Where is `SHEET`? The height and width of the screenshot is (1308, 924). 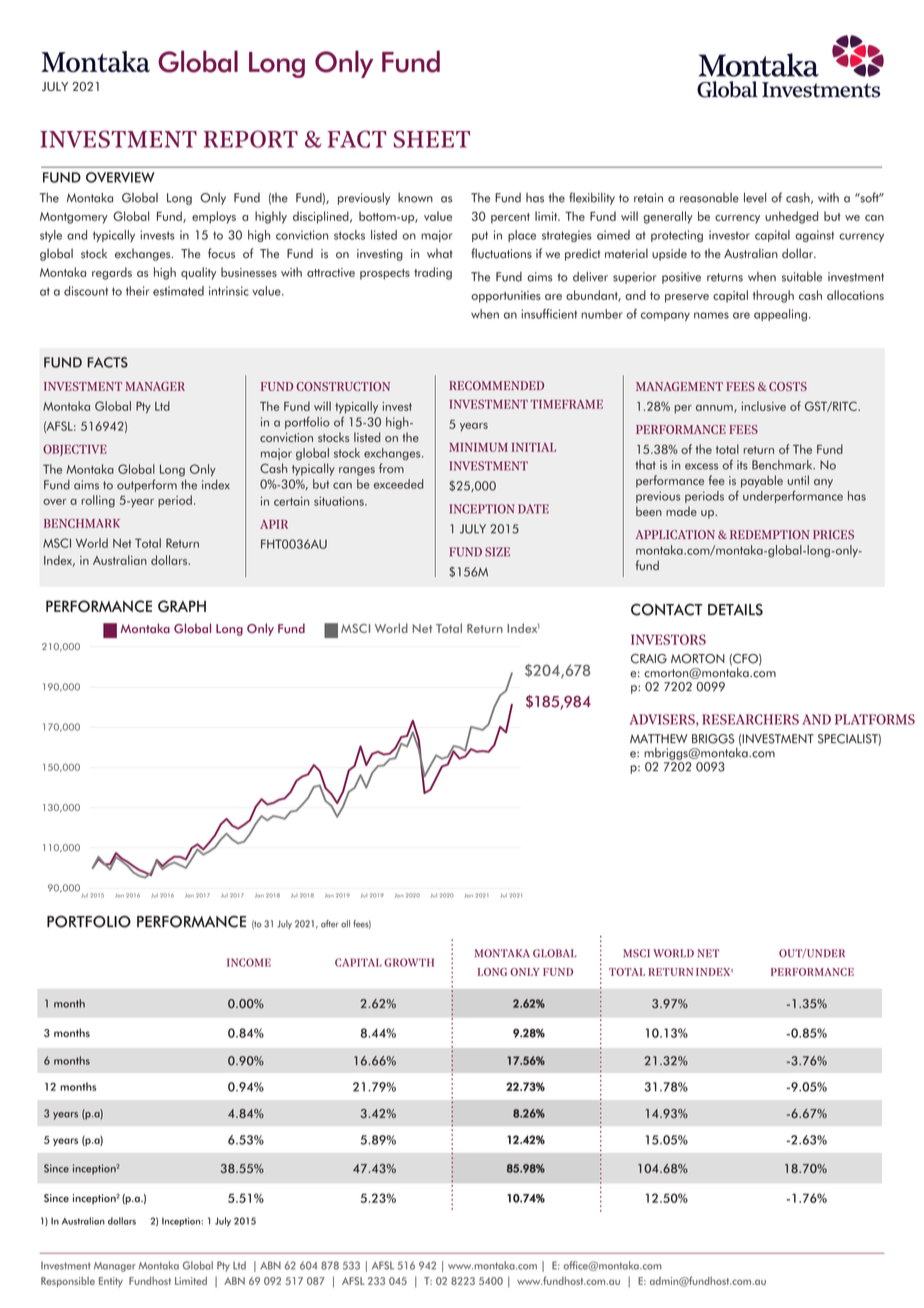
SHEET is located at coordinates (432, 139).
